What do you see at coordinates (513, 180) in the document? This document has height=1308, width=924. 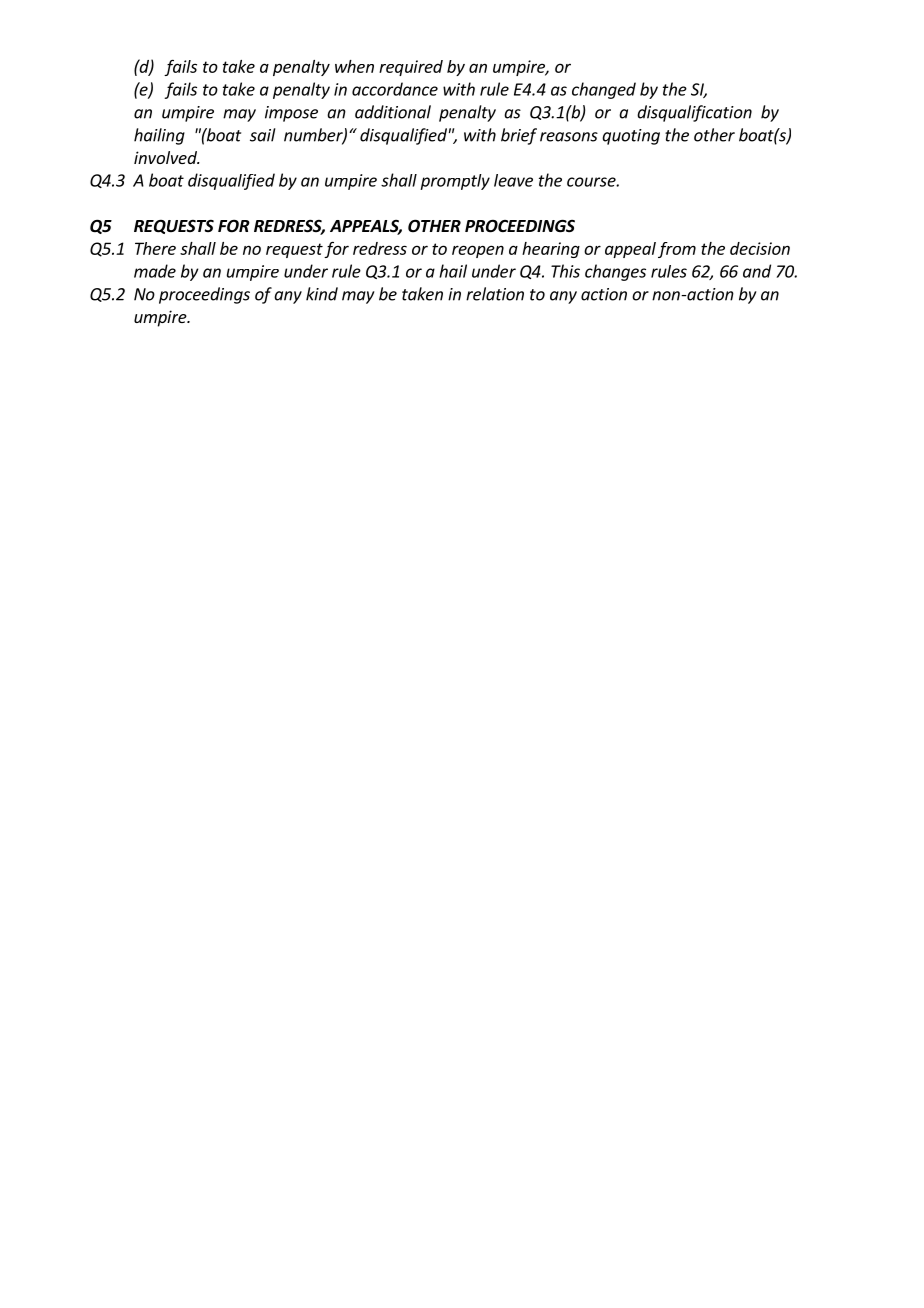 I see `leave` at bounding box center [513, 180].
